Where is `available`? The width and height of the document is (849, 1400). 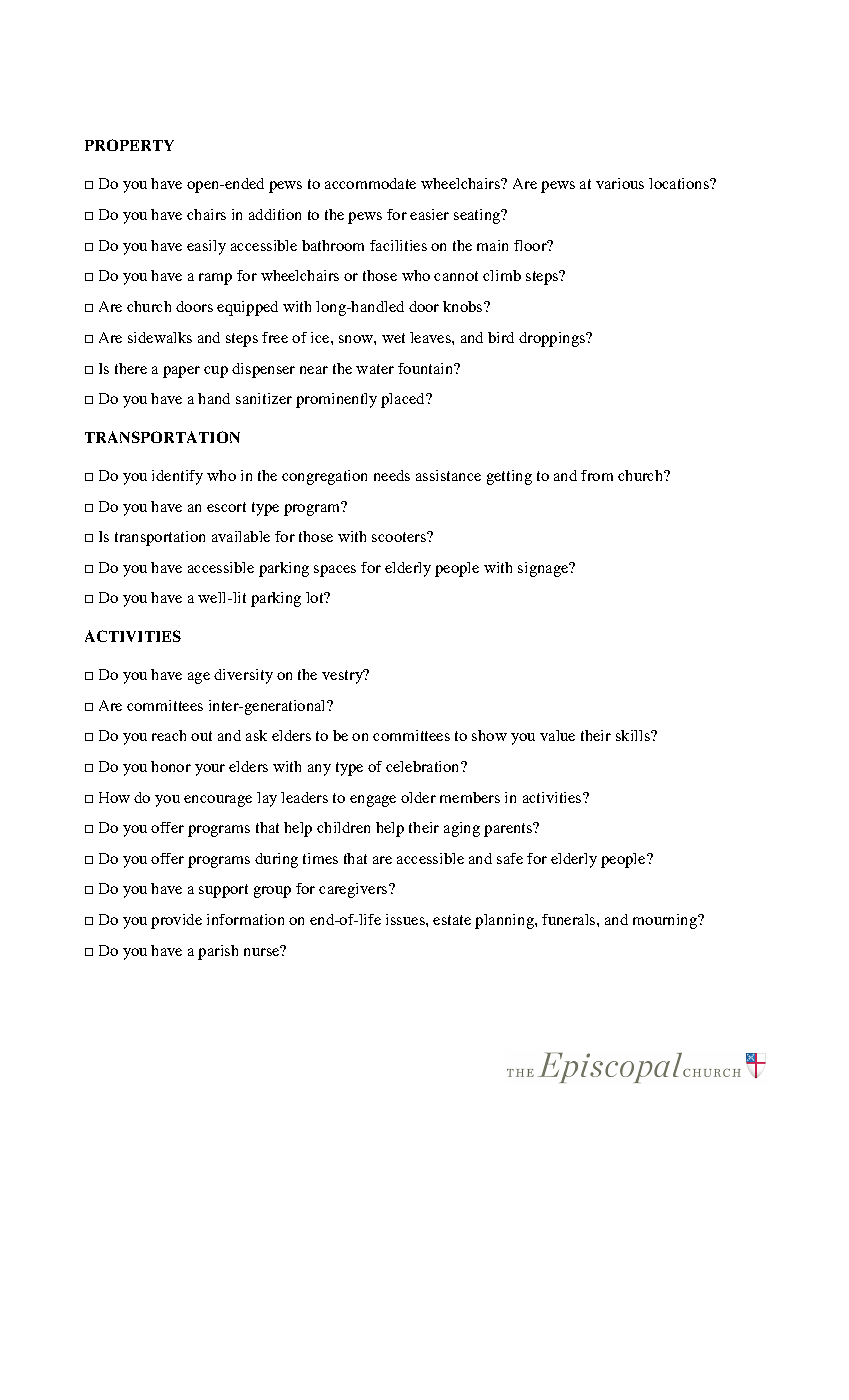 available is located at coordinates (241, 536).
